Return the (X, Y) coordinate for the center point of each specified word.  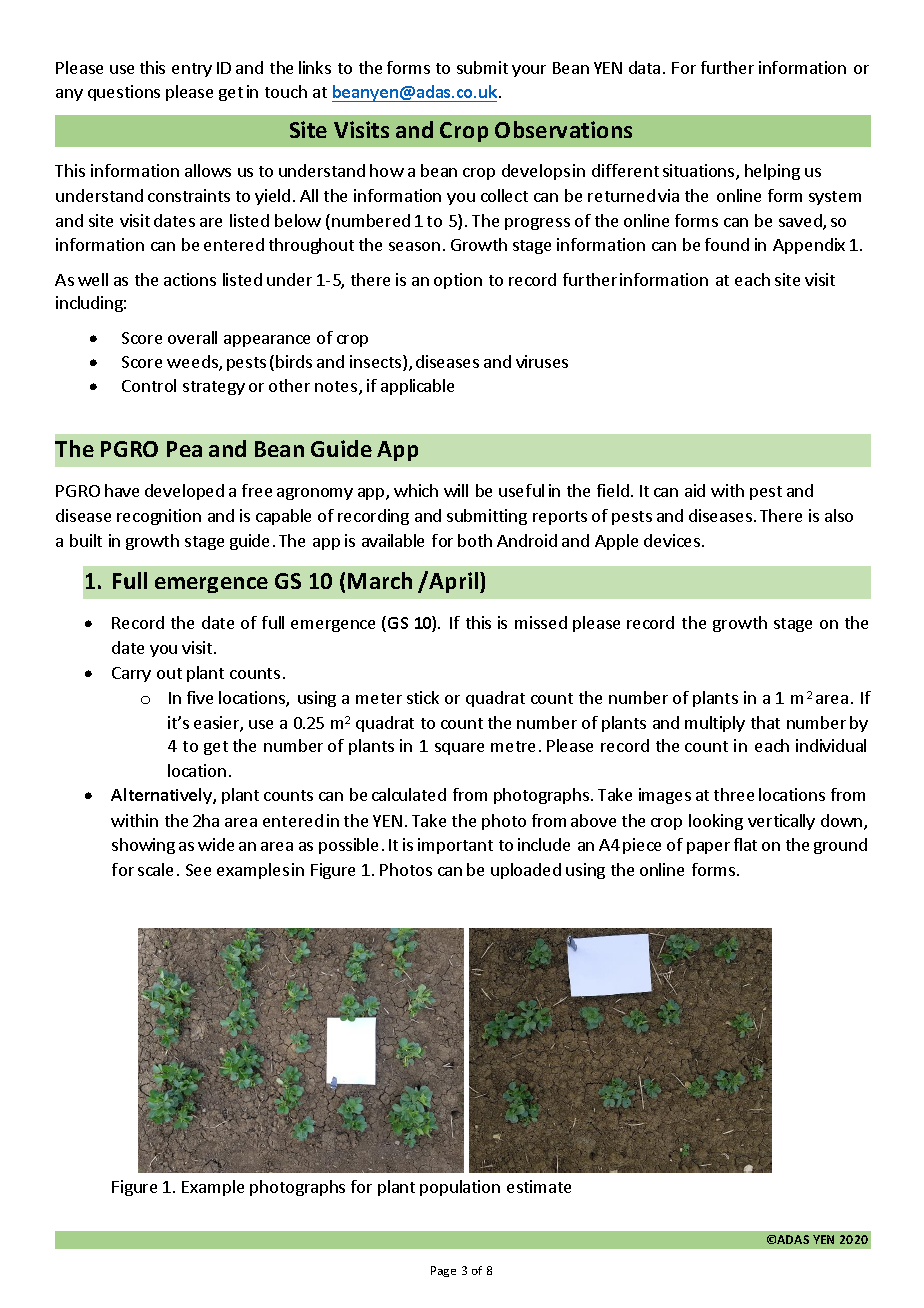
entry (192, 70)
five (200, 697)
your (529, 71)
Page (443, 1271)
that (765, 722)
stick (423, 697)
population (460, 1188)
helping (772, 172)
